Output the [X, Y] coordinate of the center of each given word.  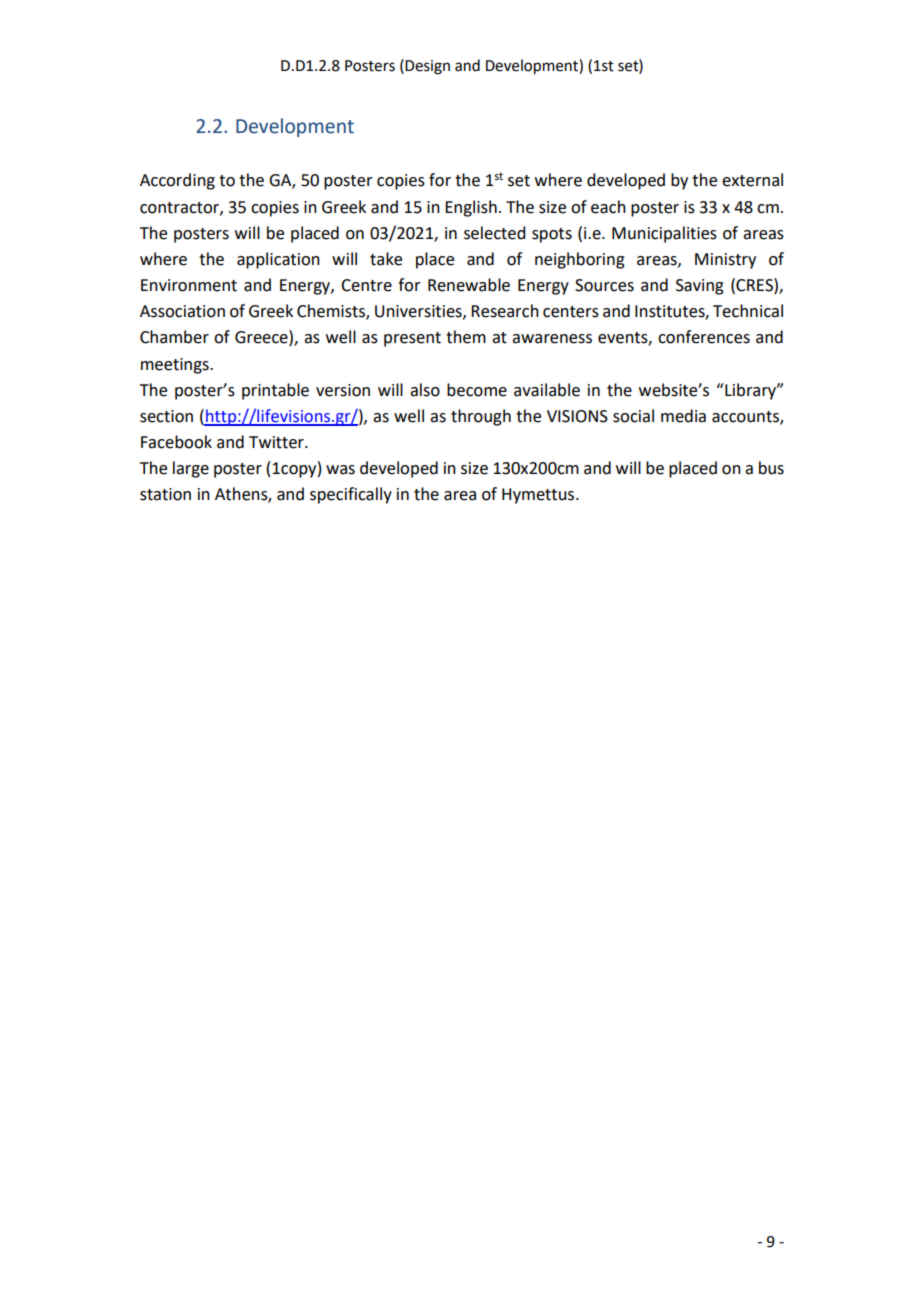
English [471, 208]
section [166, 416]
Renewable [469, 285]
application [278, 260]
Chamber [174, 337]
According [177, 181]
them [466, 337]
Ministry [725, 261]
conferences [704, 337]
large [191, 469]
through [481, 417]
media [683, 416]
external [752, 180]
